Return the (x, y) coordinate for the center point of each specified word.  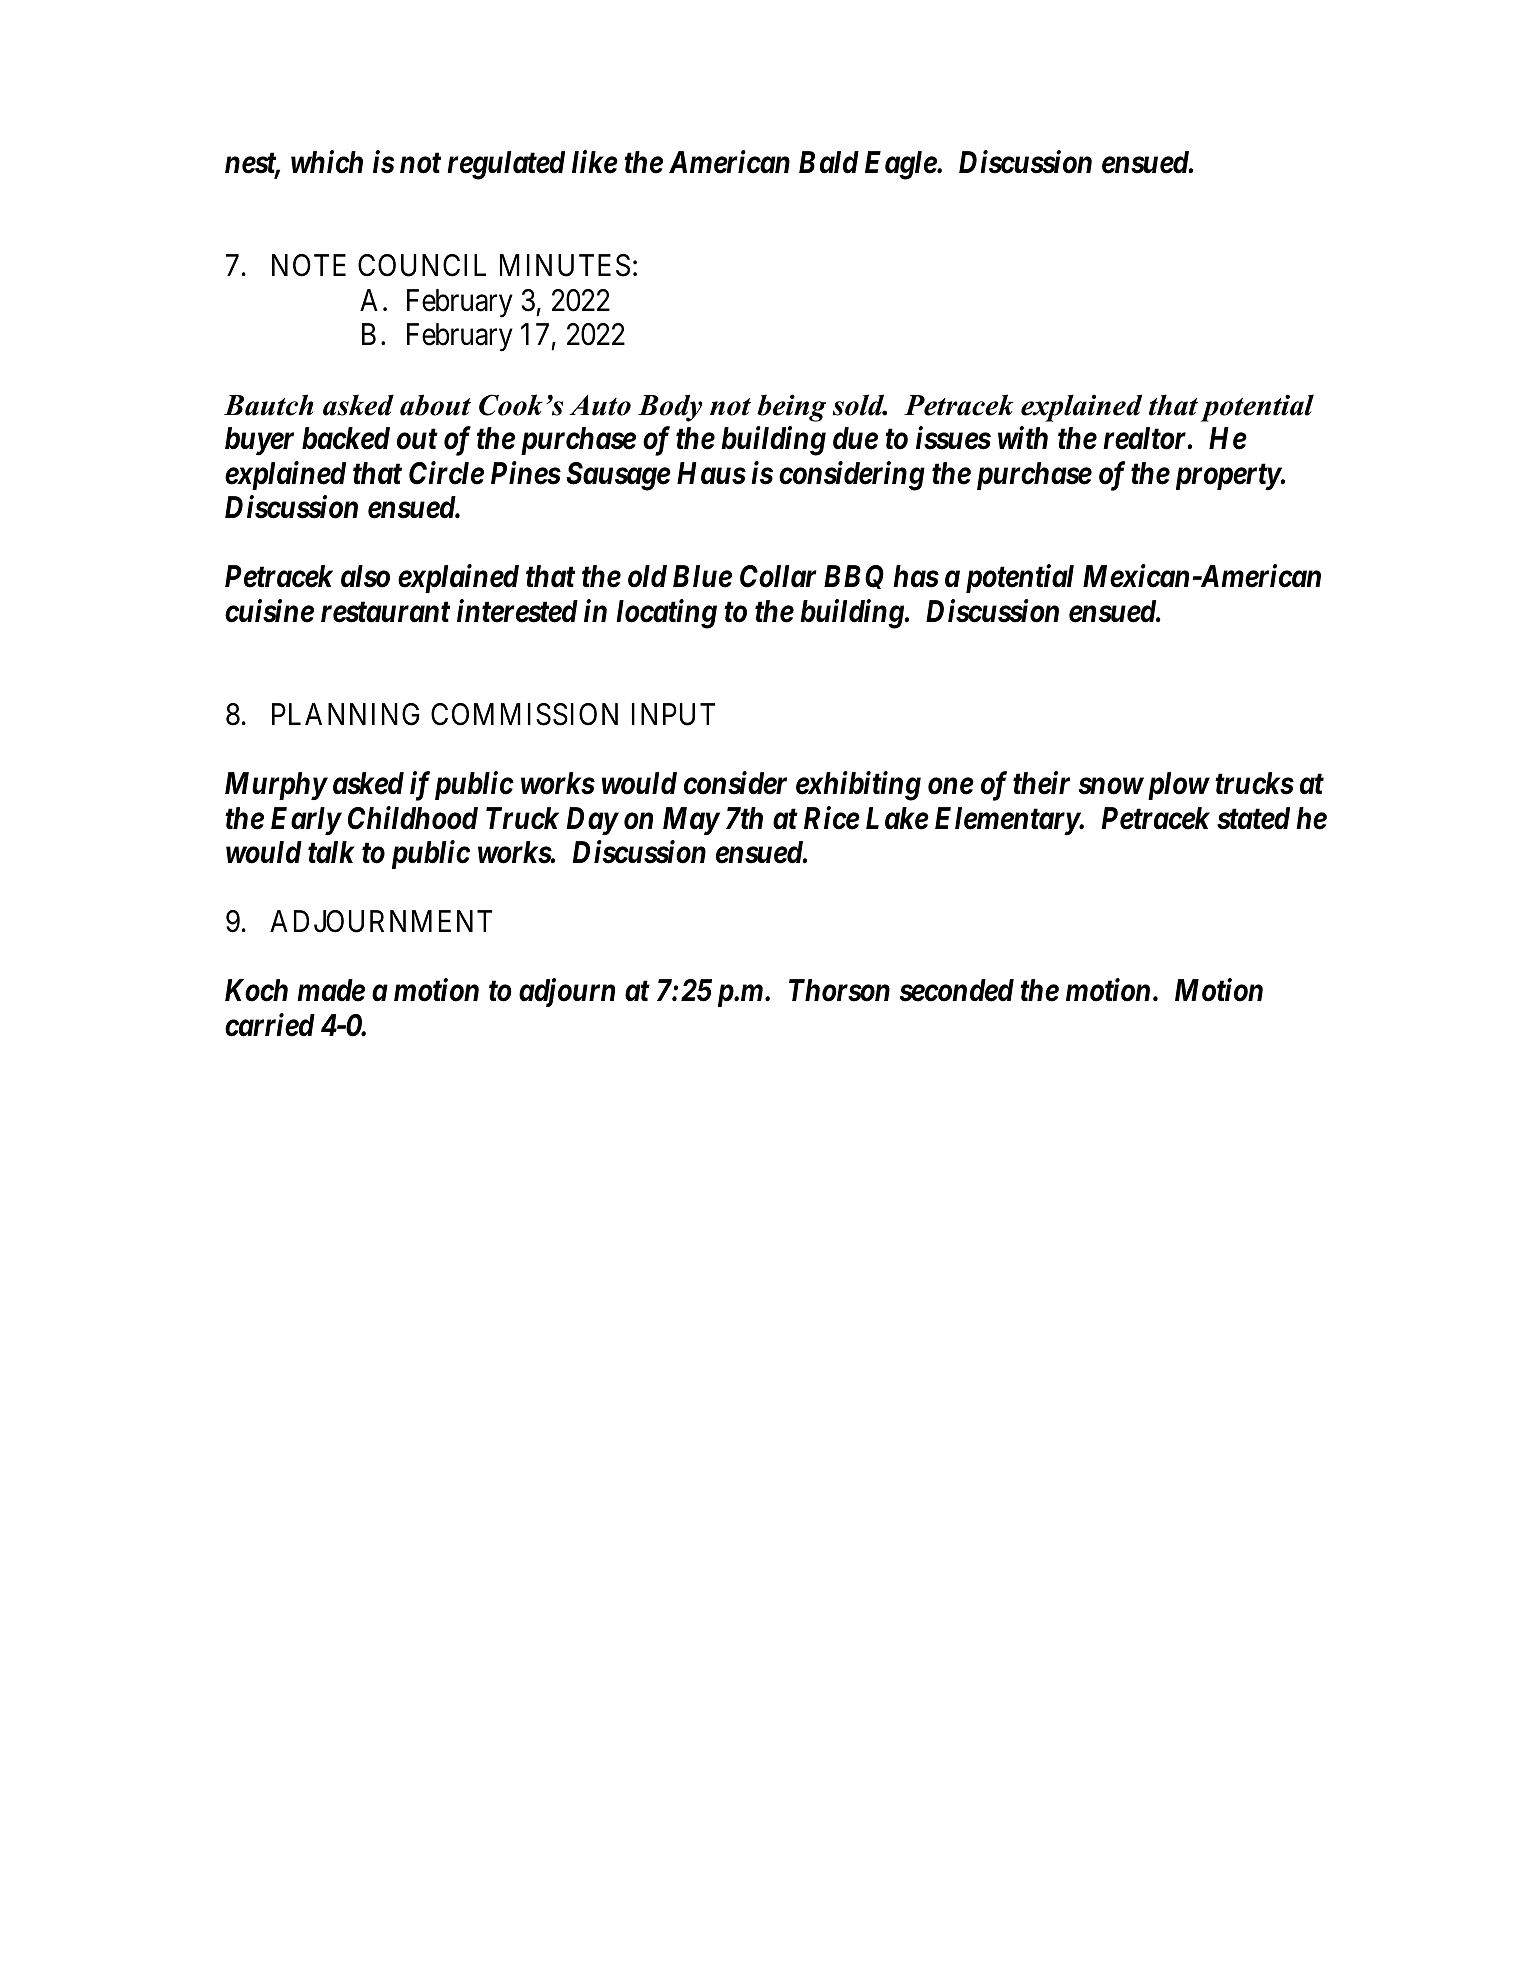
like (595, 162)
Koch (256, 990)
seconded (957, 990)
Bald (829, 162)
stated (1253, 818)
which (327, 162)
